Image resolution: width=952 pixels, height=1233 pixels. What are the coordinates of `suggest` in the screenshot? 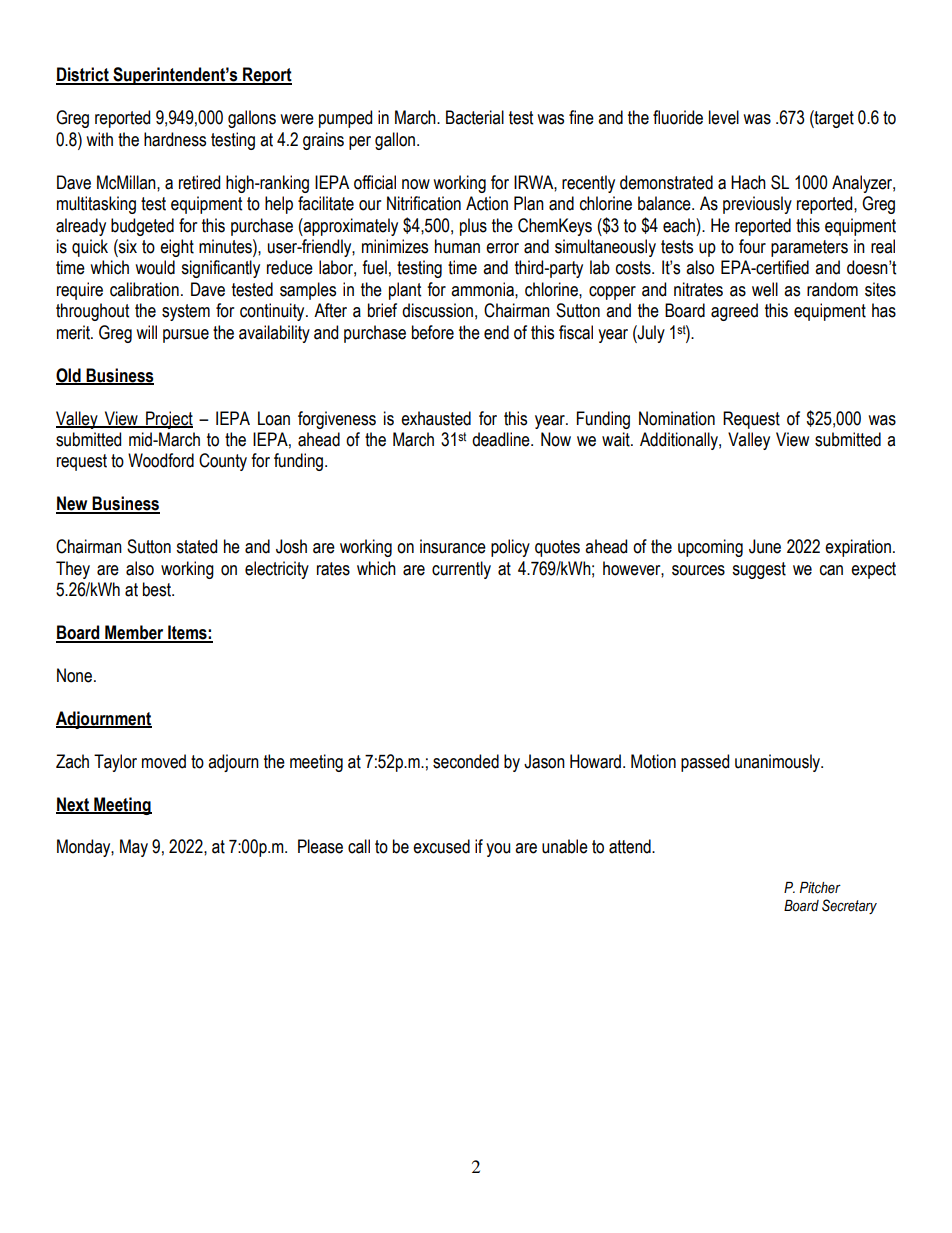 It's located at (759, 570).
